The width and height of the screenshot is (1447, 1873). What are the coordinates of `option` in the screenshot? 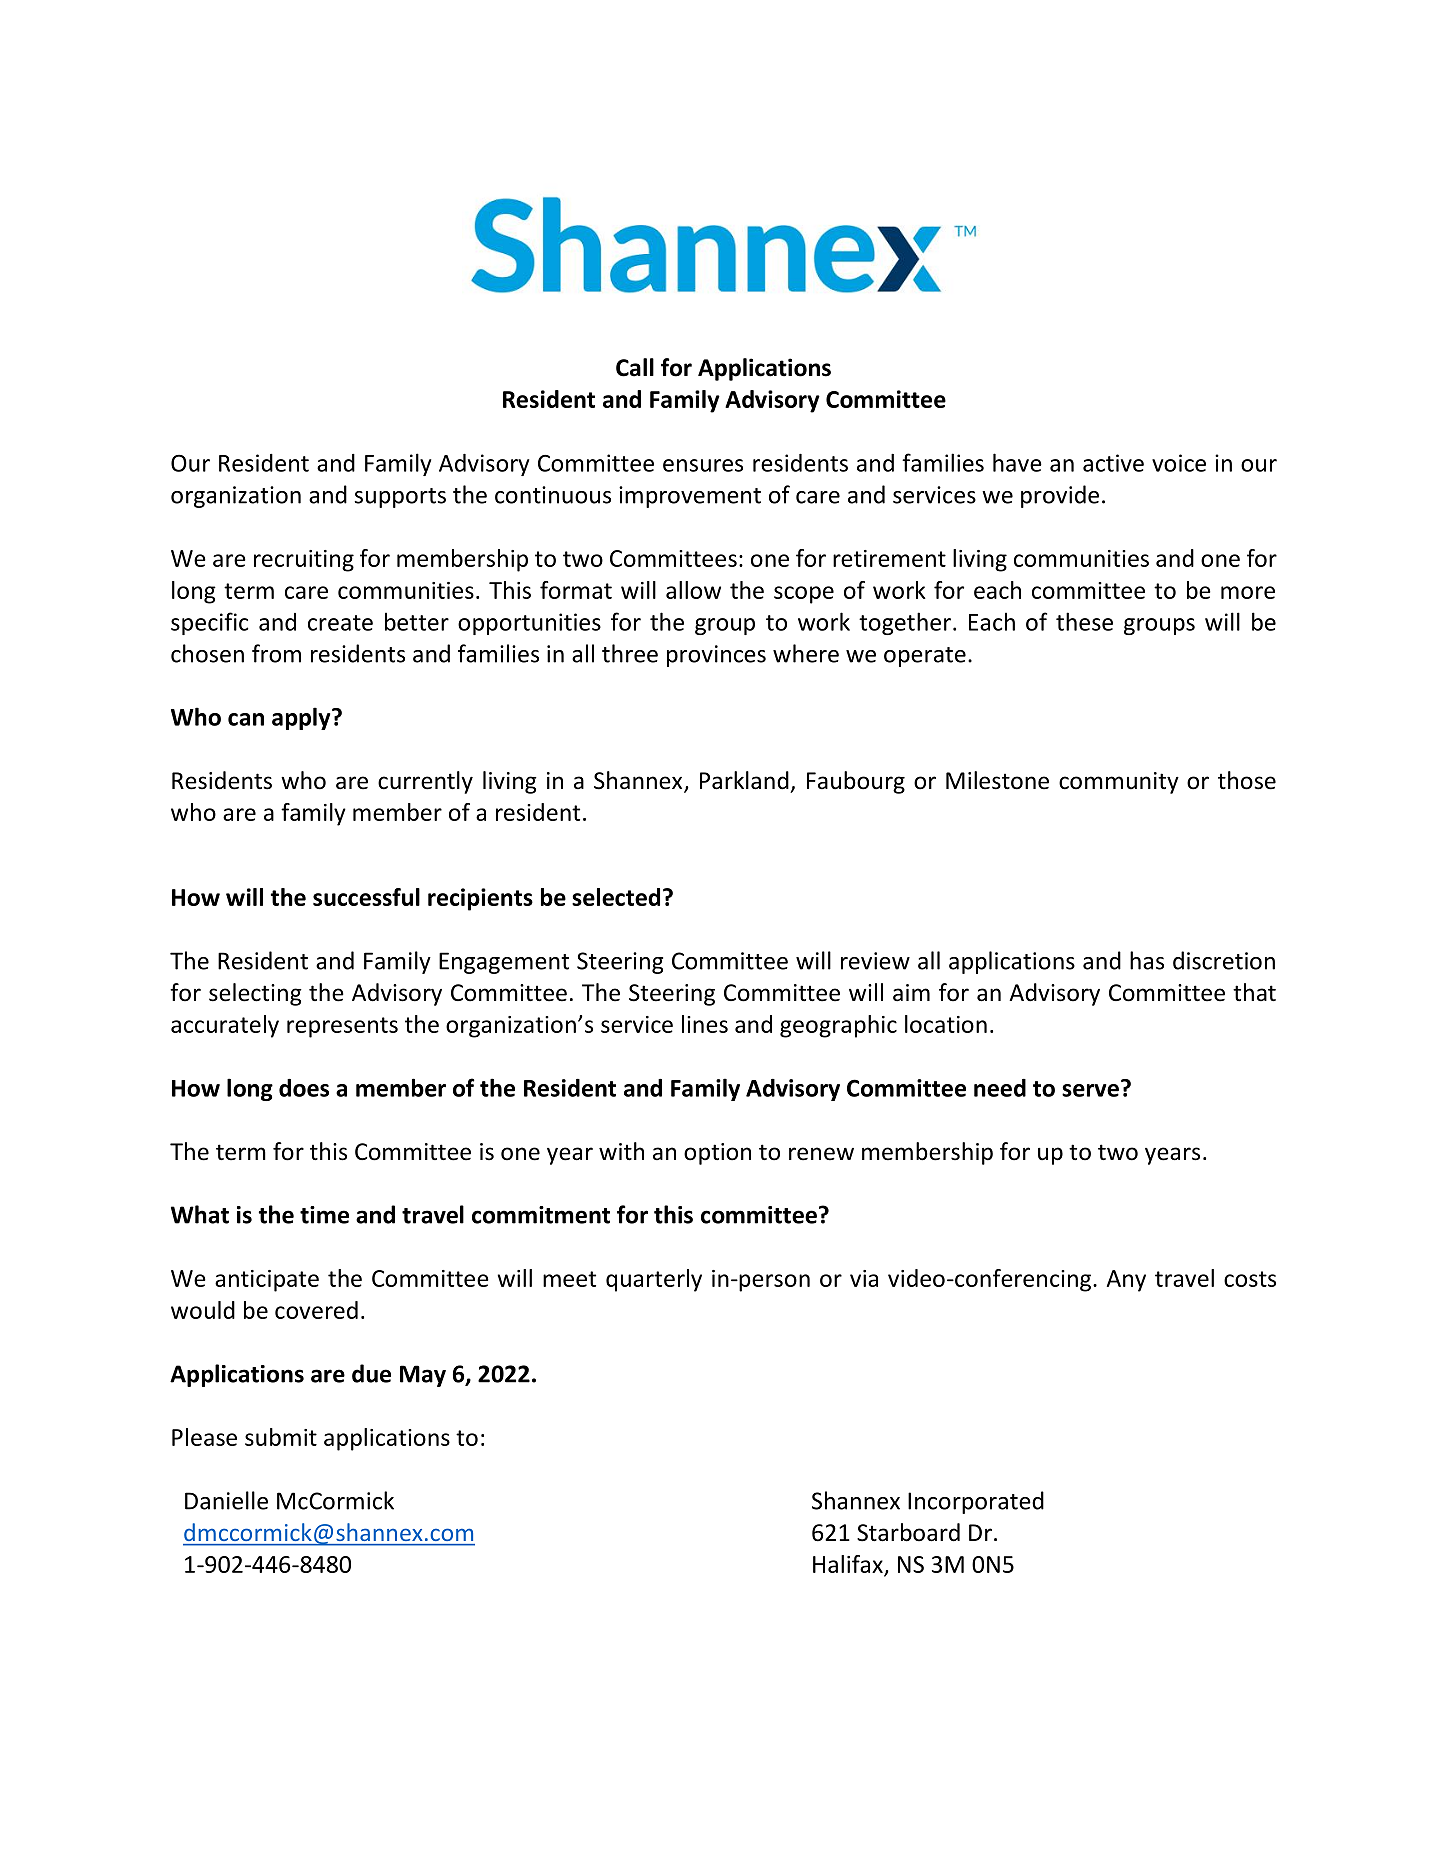 It's located at (717, 1154).
